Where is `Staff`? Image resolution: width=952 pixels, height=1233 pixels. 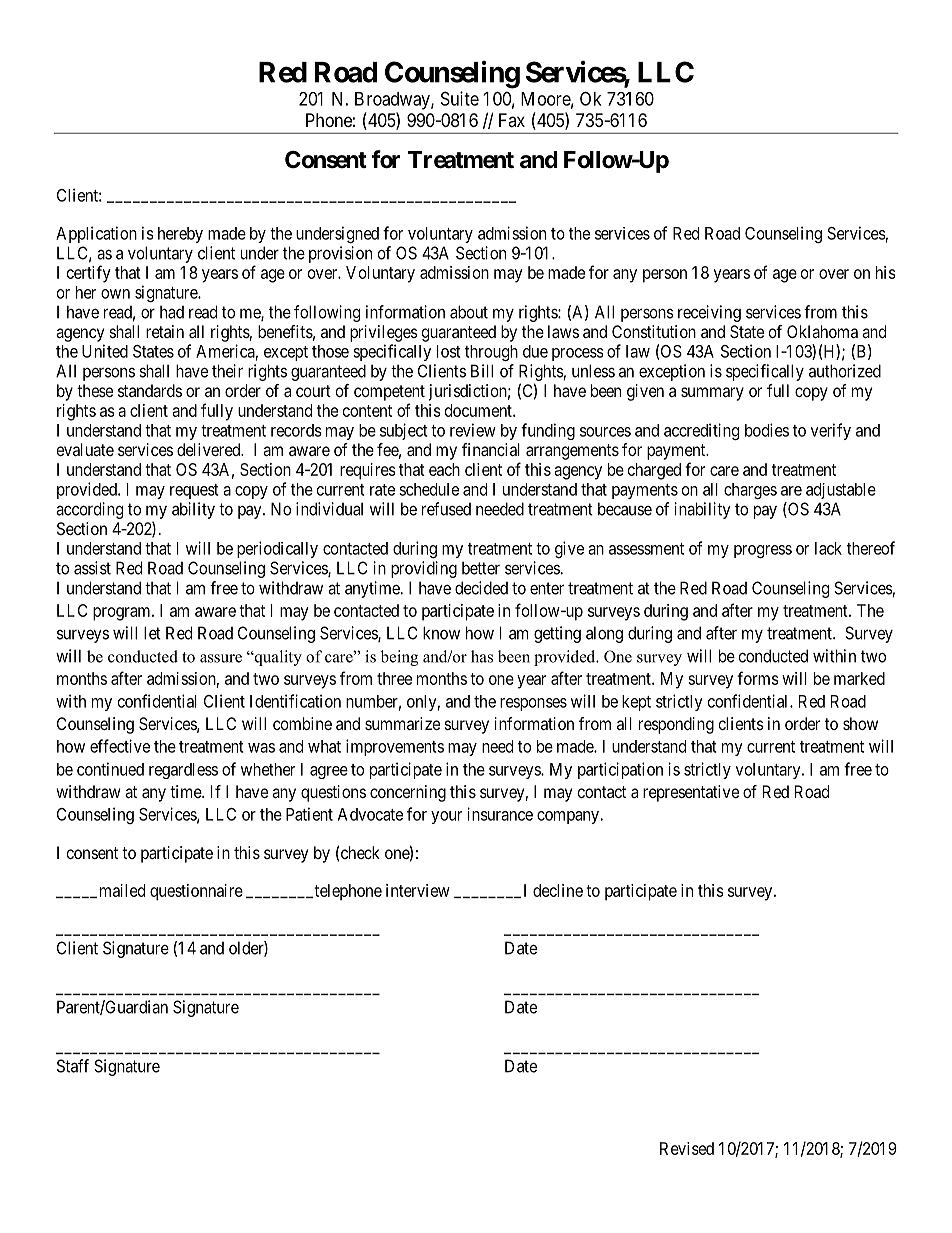
Staff is located at coordinates (73, 1066).
